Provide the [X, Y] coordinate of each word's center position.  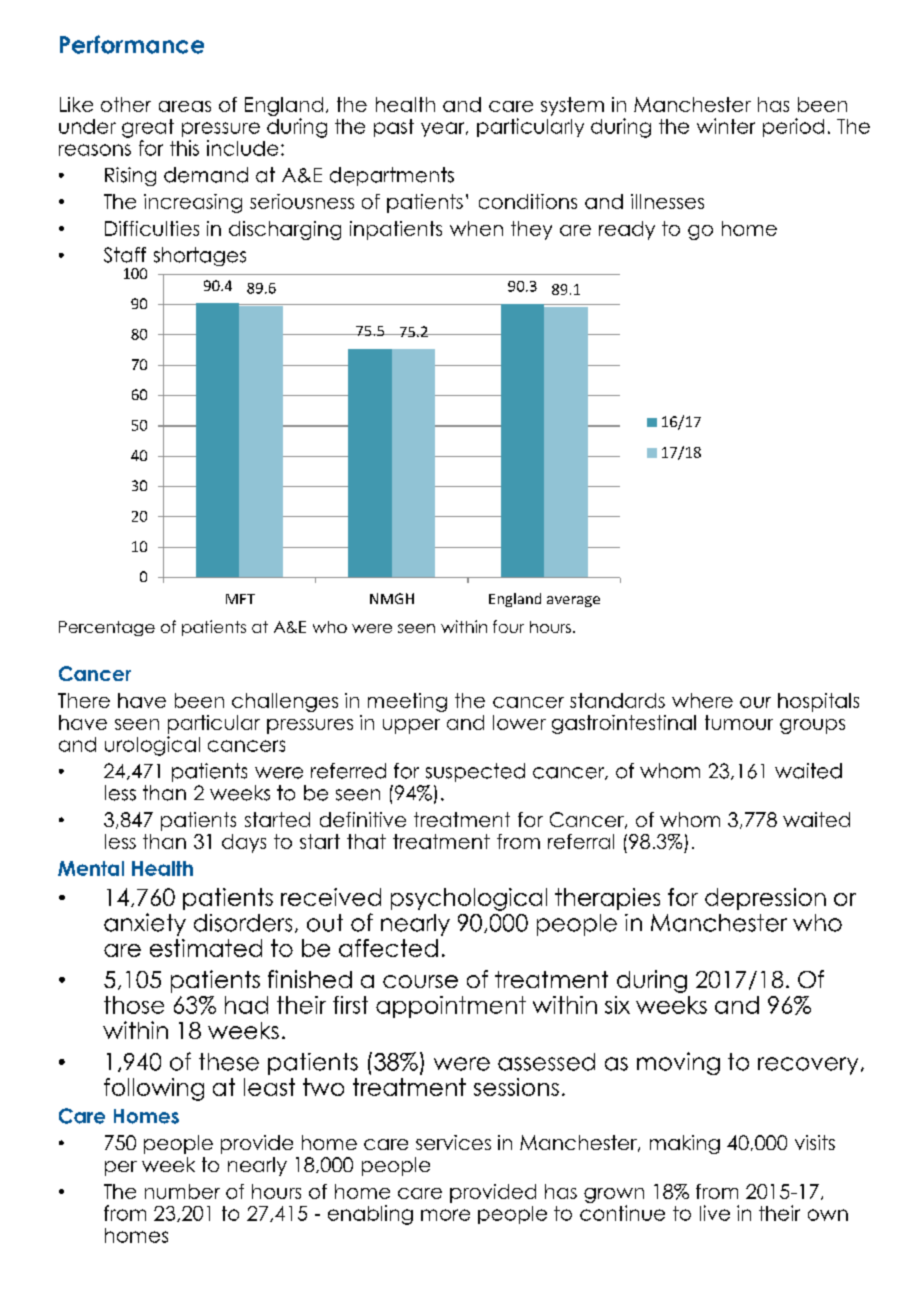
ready [627, 230]
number [182, 1191]
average [573, 601]
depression [765, 899]
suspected [475, 772]
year [444, 129]
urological [152, 746]
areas [185, 106]
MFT [240, 599]
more [445, 1215]
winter [726, 126]
